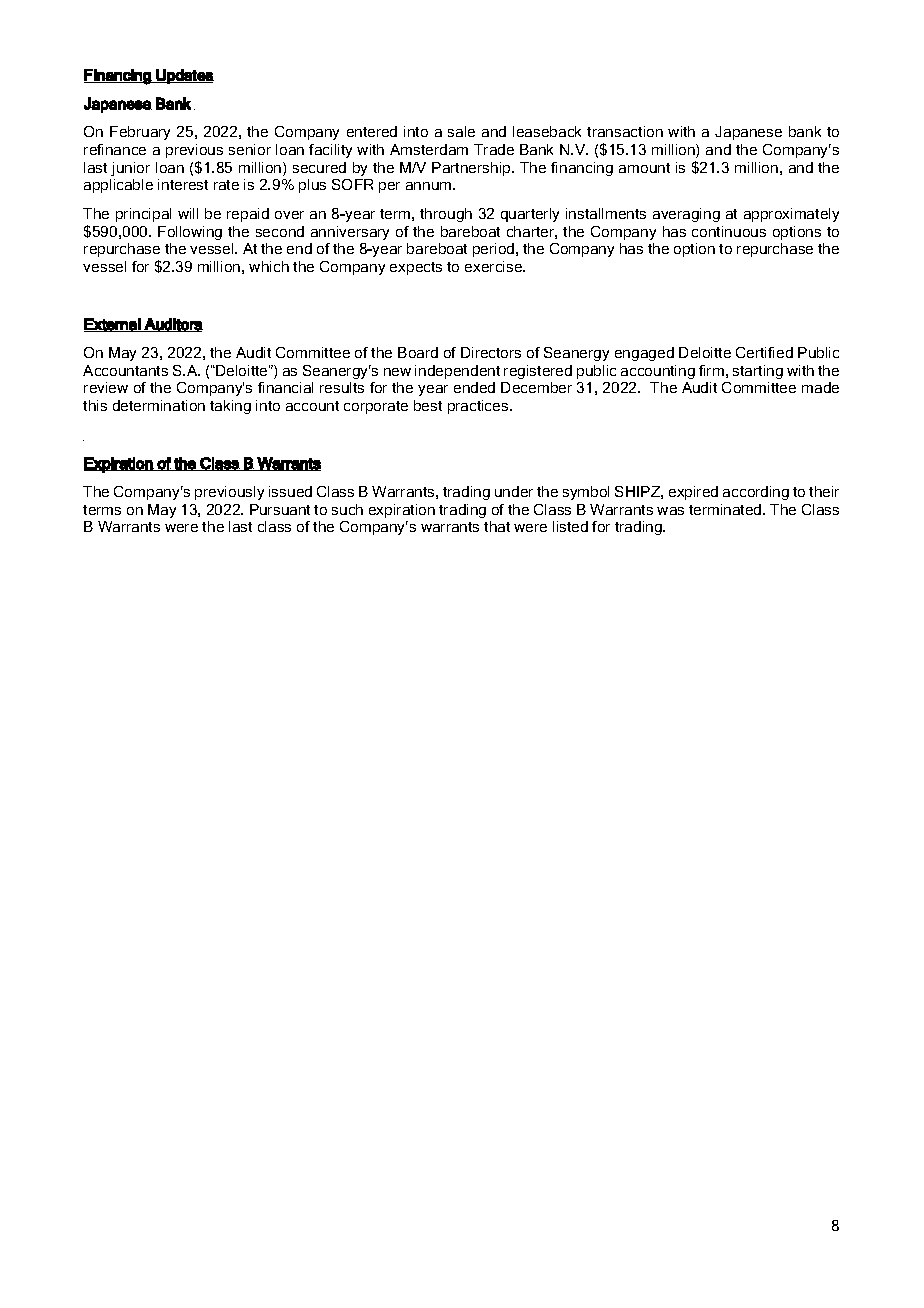 The width and height of the image is (924, 1308). I want to click on Updates, so click(184, 76).
